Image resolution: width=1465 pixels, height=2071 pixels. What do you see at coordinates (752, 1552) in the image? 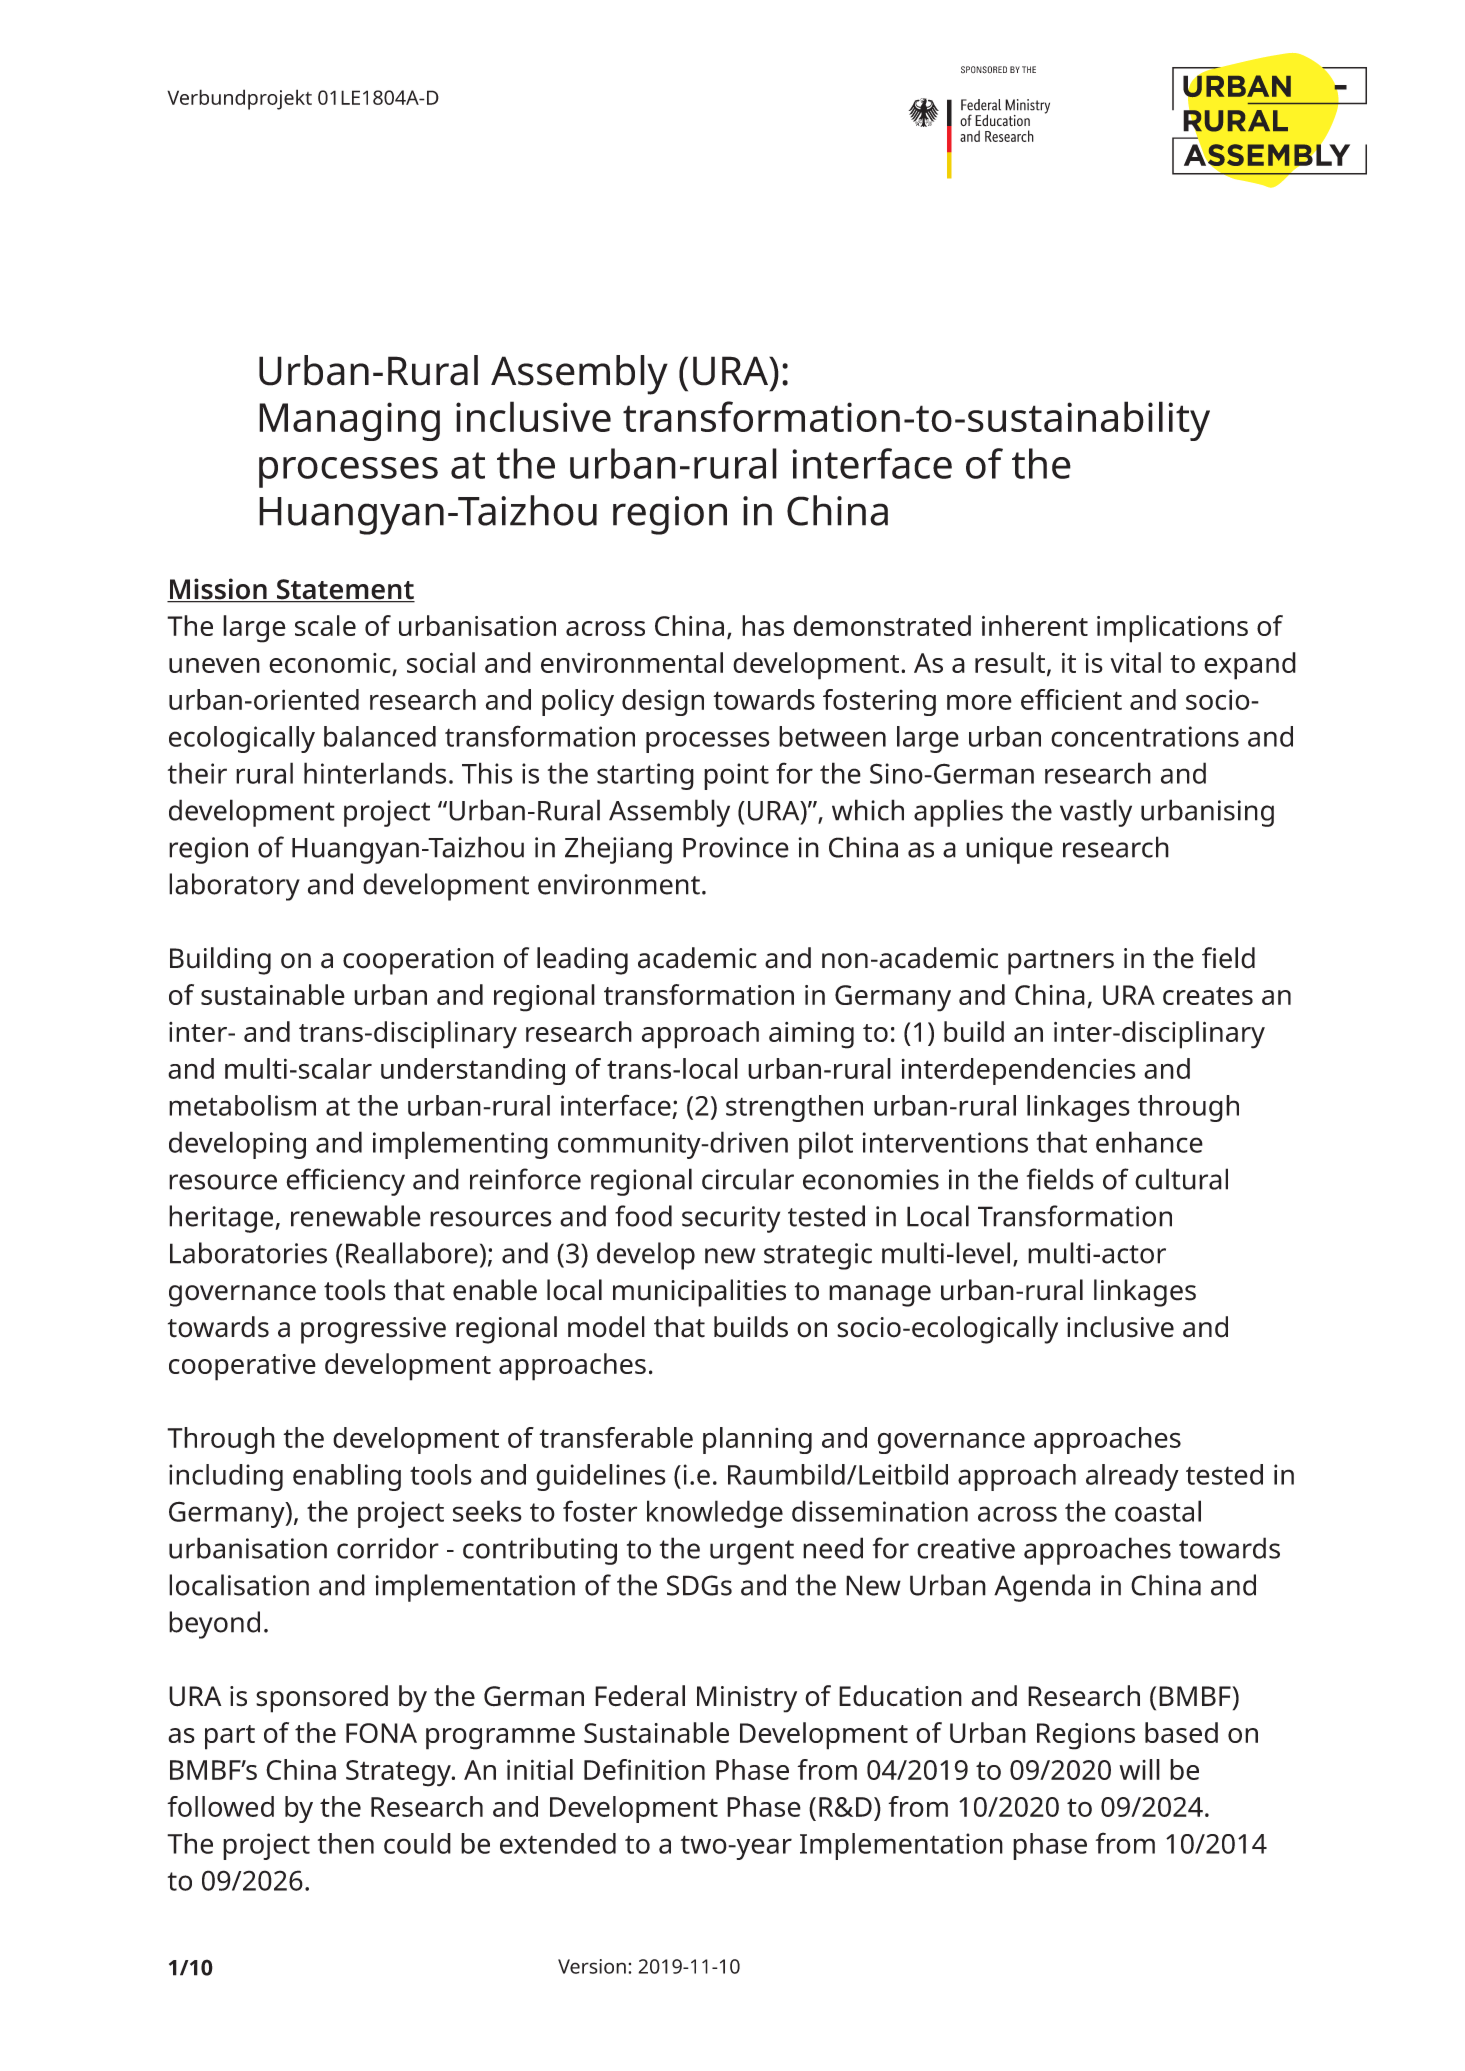
I see `urgent` at bounding box center [752, 1552].
